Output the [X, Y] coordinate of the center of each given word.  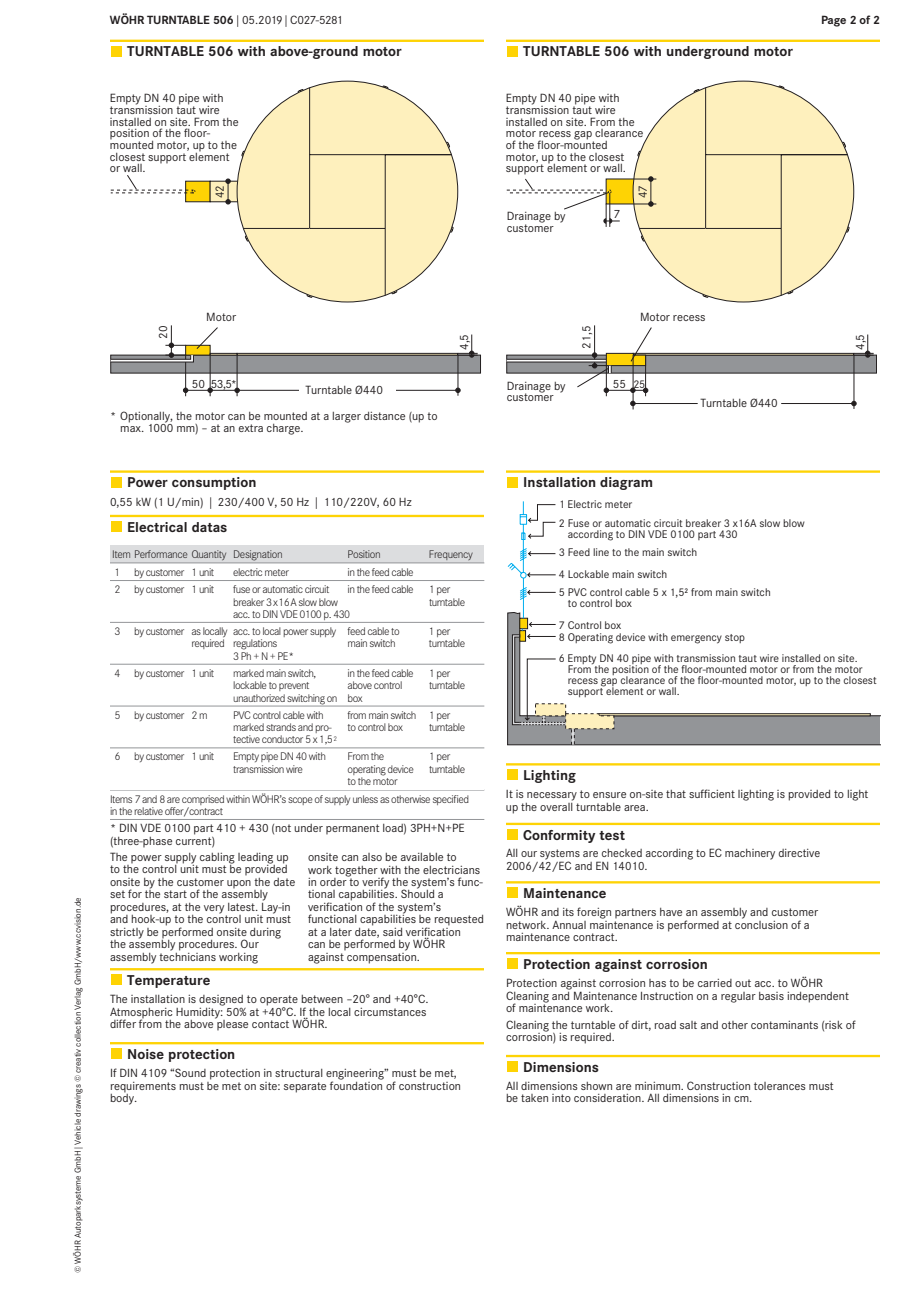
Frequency [451, 555]
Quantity [209, 555]
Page [834, 21]
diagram [626, 483]
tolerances [780, 1086]
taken [534, 1098]
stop [735, 638]
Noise [146, 1054]
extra [251, 428]
